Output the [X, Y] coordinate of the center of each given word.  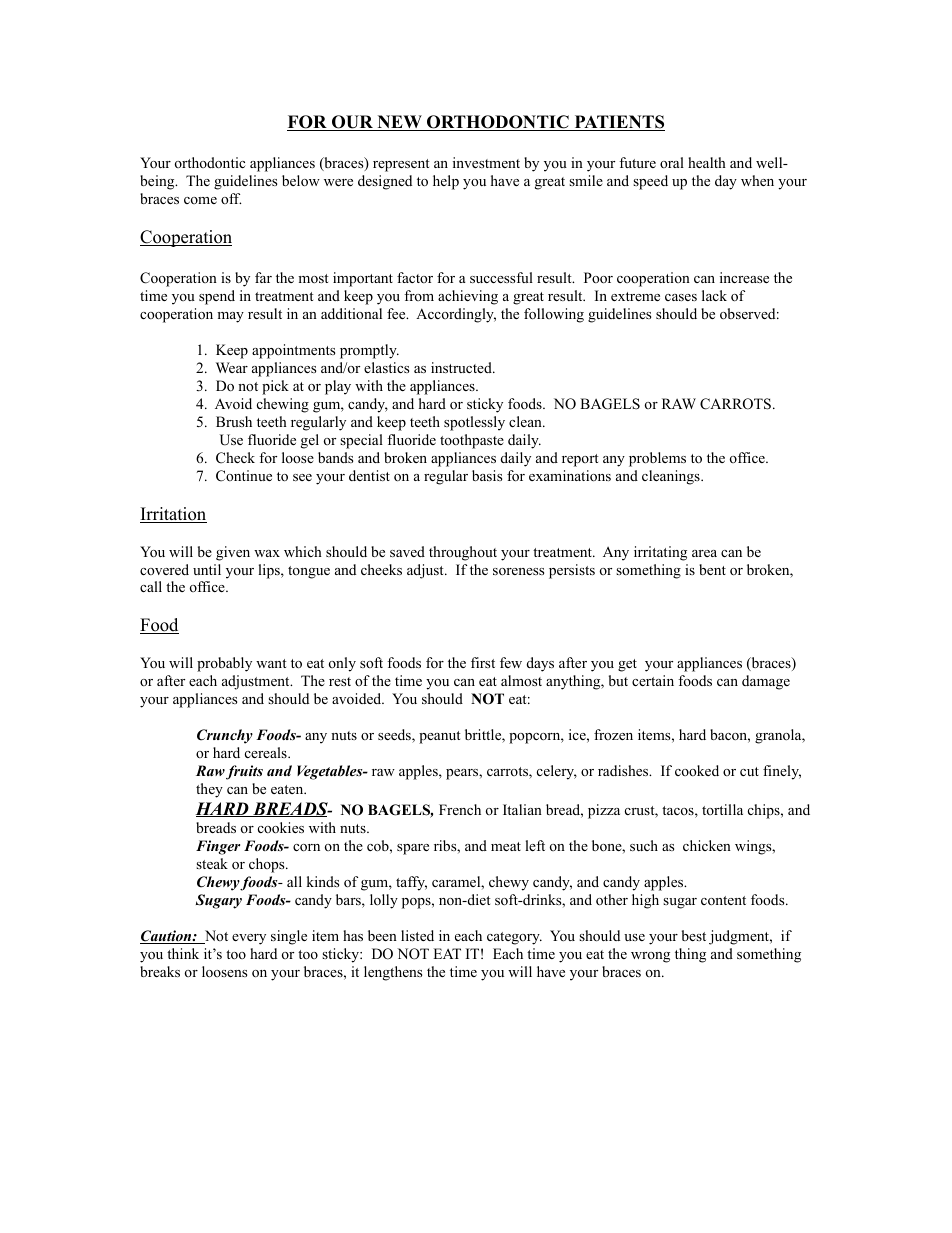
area [704, 553]
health [707, 162]
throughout [463, 553]
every [249, 939]
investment [486, 162]
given [233, 553]
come [200, 200]
